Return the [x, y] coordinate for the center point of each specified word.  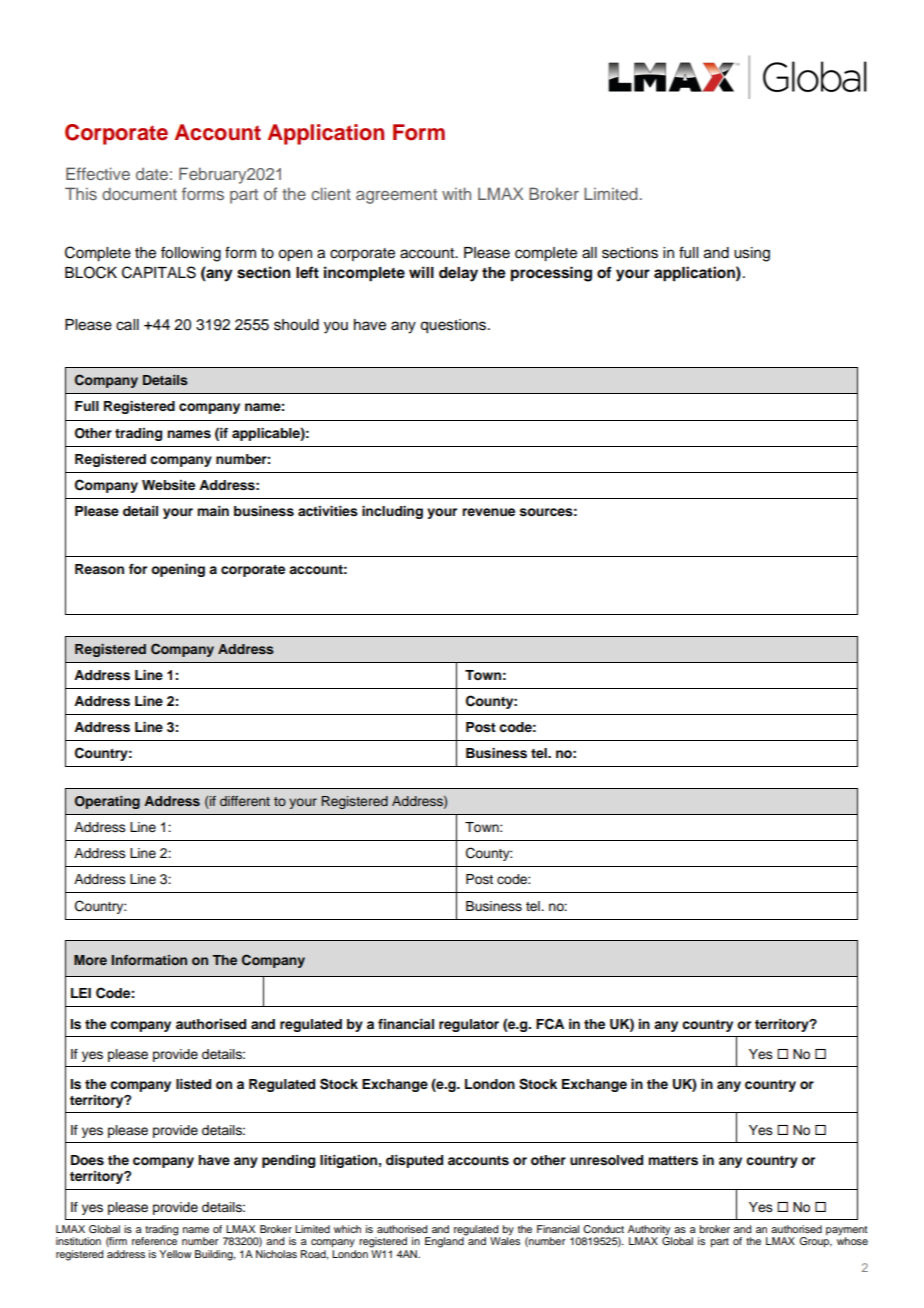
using [752, 254]
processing [551, 274]
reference [154, 1240]
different [245, 801]
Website [168, 485]
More [90, 960]
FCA [550, 1024]
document [139, 193]
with [456, 193]
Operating [107, 802]
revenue [488, 512]
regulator [469, 1025]
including [392, 512]
